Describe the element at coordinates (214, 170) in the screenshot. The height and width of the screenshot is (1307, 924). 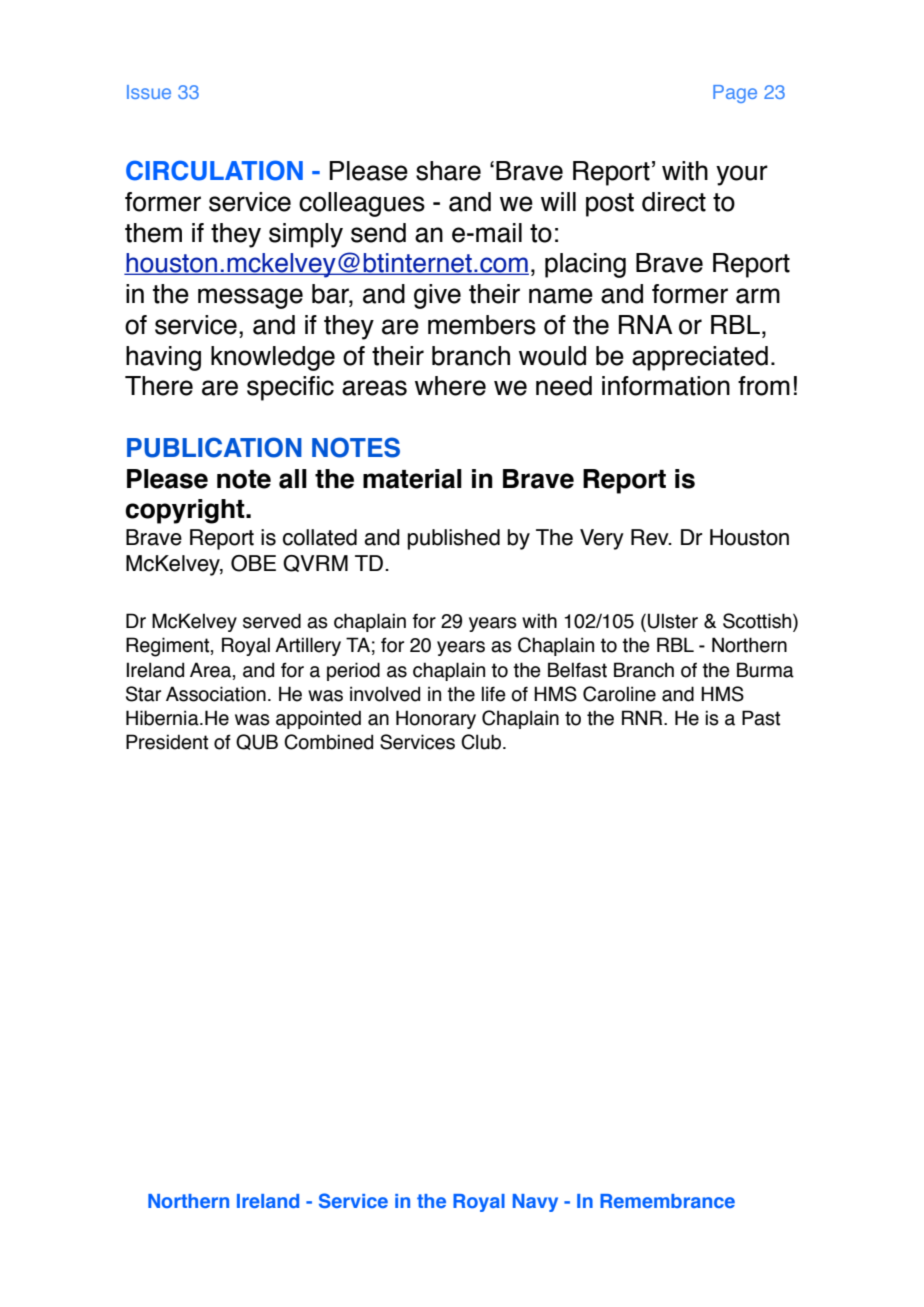
I see `CIRCULATION` at that location.
